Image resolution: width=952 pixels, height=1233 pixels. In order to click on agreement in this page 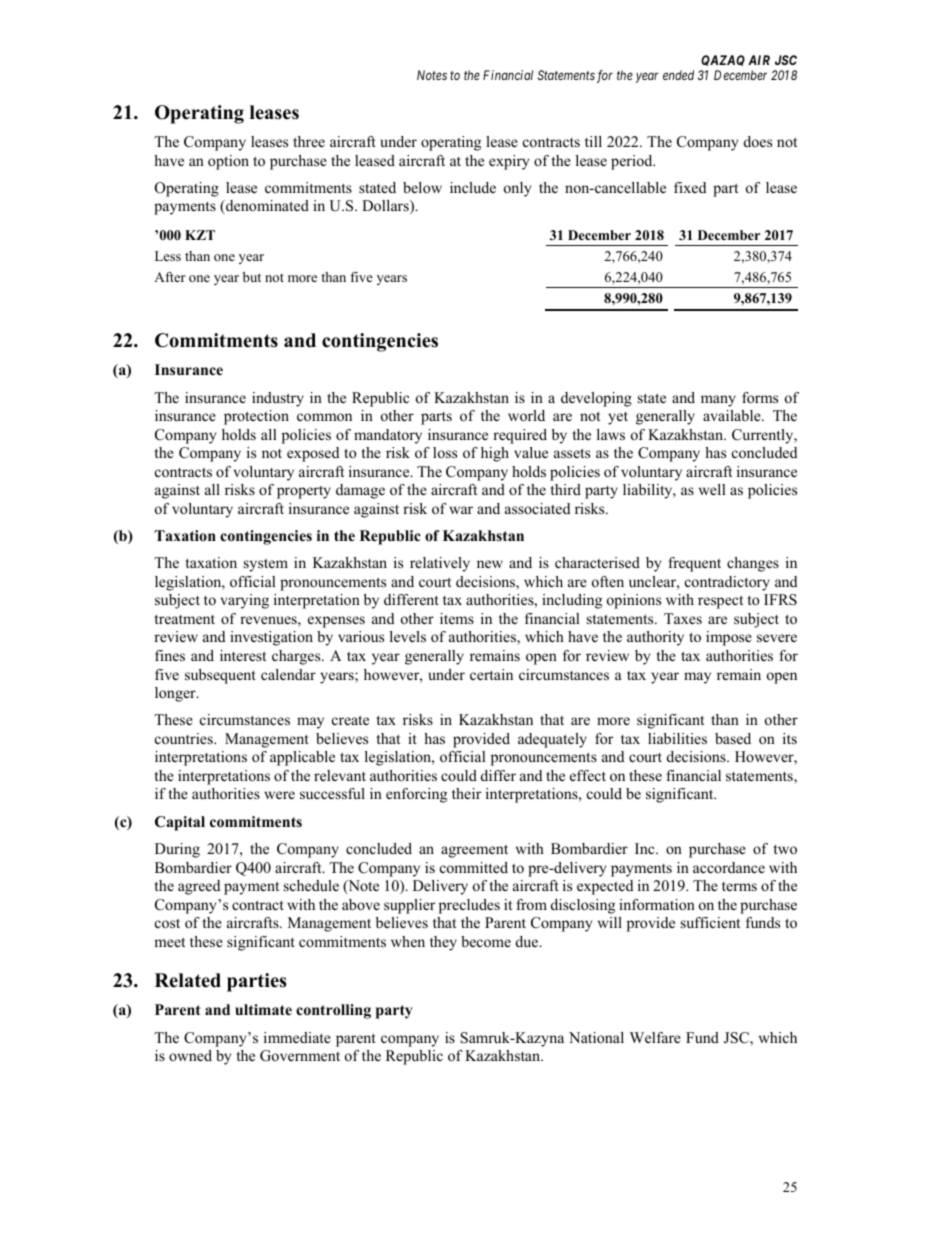, I will do `click(474, 851)`.
